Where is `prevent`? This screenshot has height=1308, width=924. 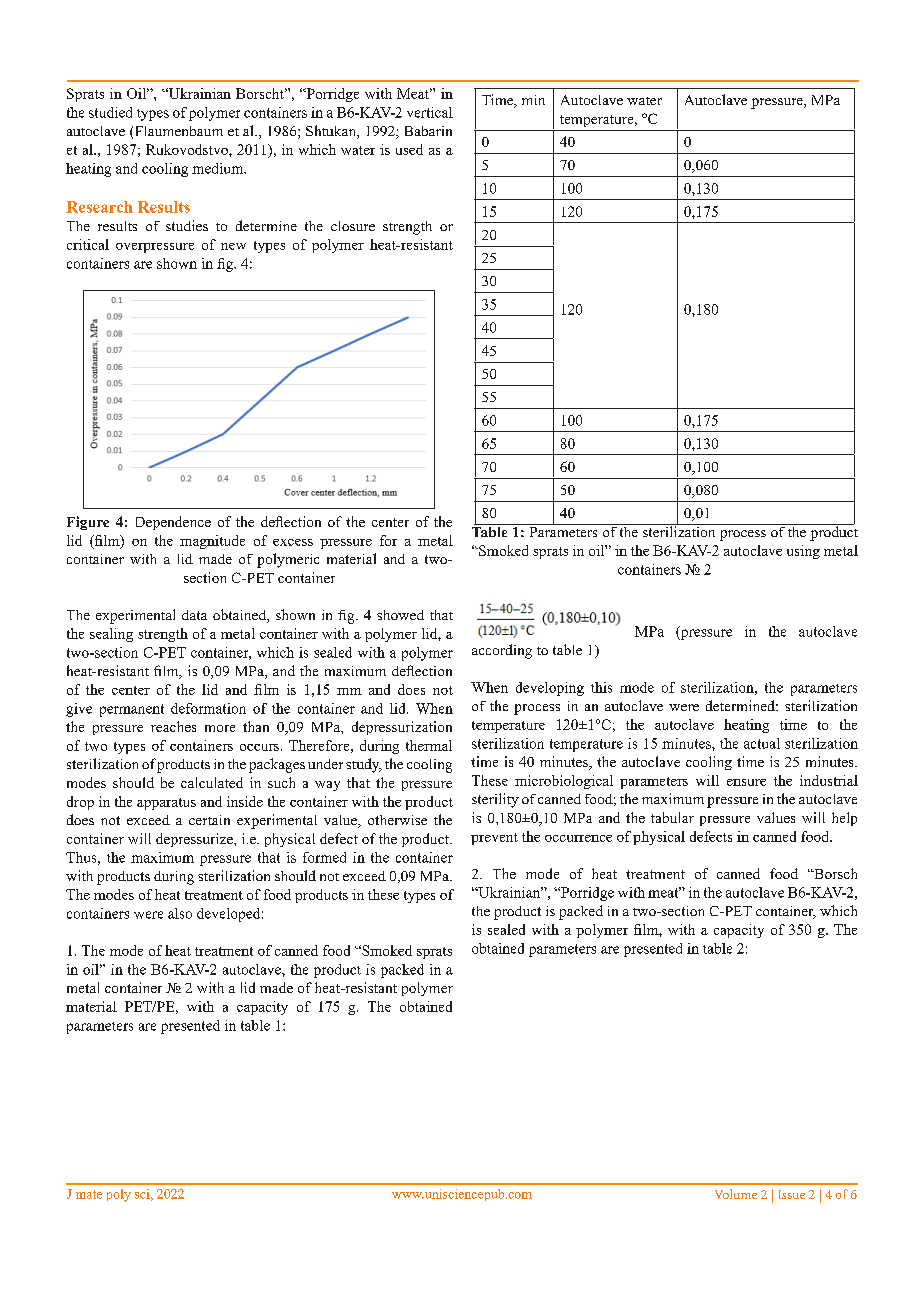 prevent is located at coordinates (494, 839).
